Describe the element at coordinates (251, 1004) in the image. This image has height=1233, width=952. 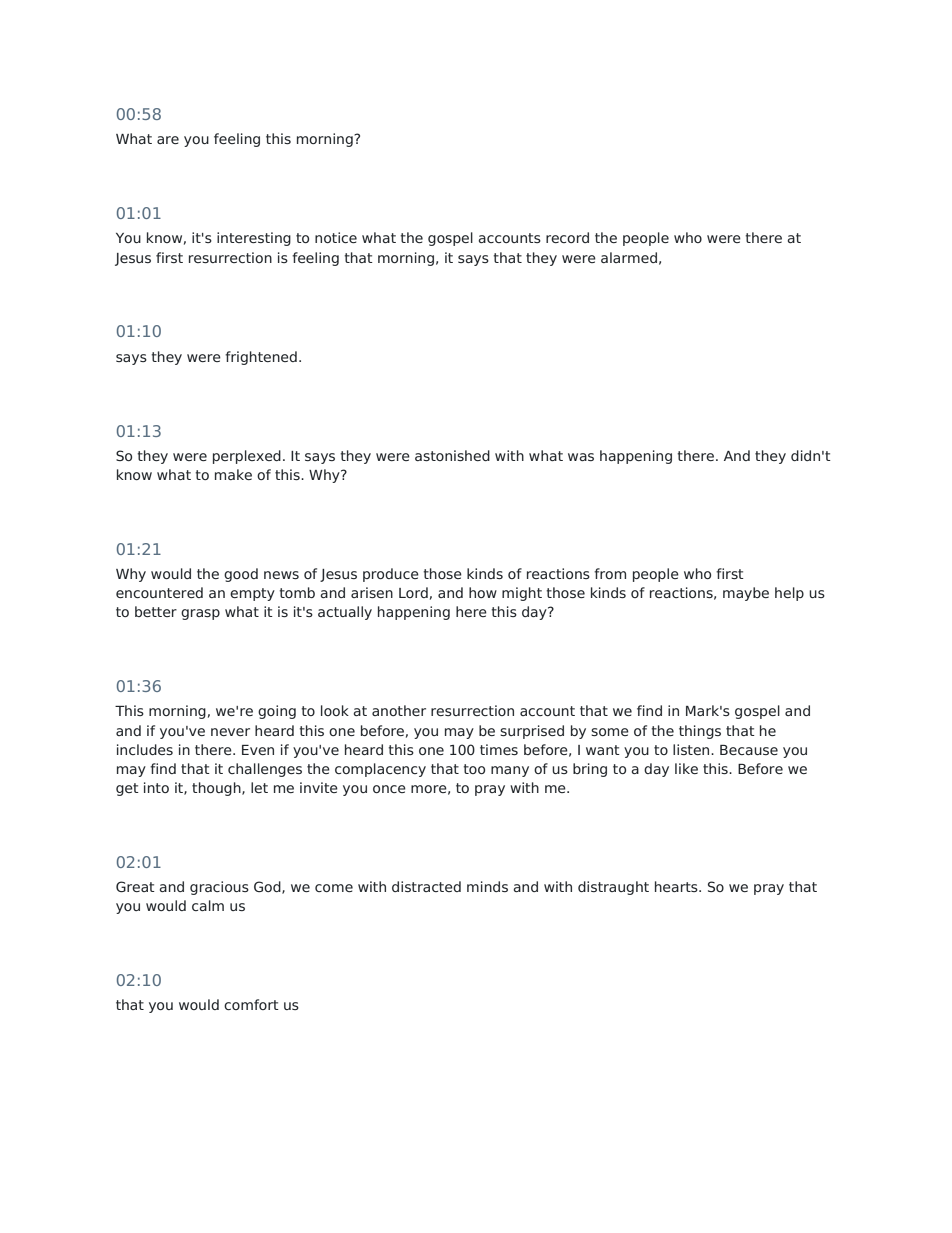
I see `comfort` at that location.
